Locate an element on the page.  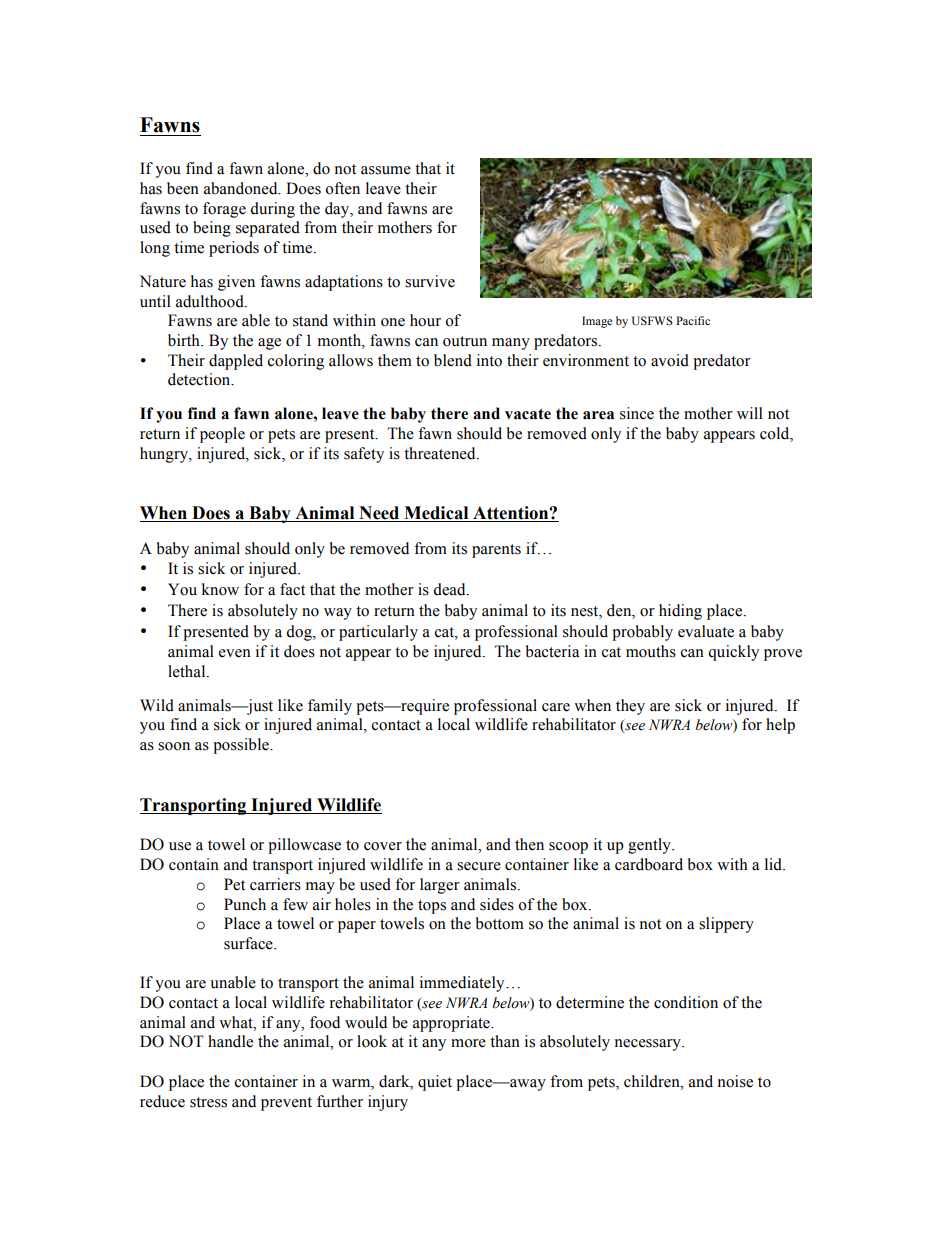
assume is located at coordinates (386, 170).
